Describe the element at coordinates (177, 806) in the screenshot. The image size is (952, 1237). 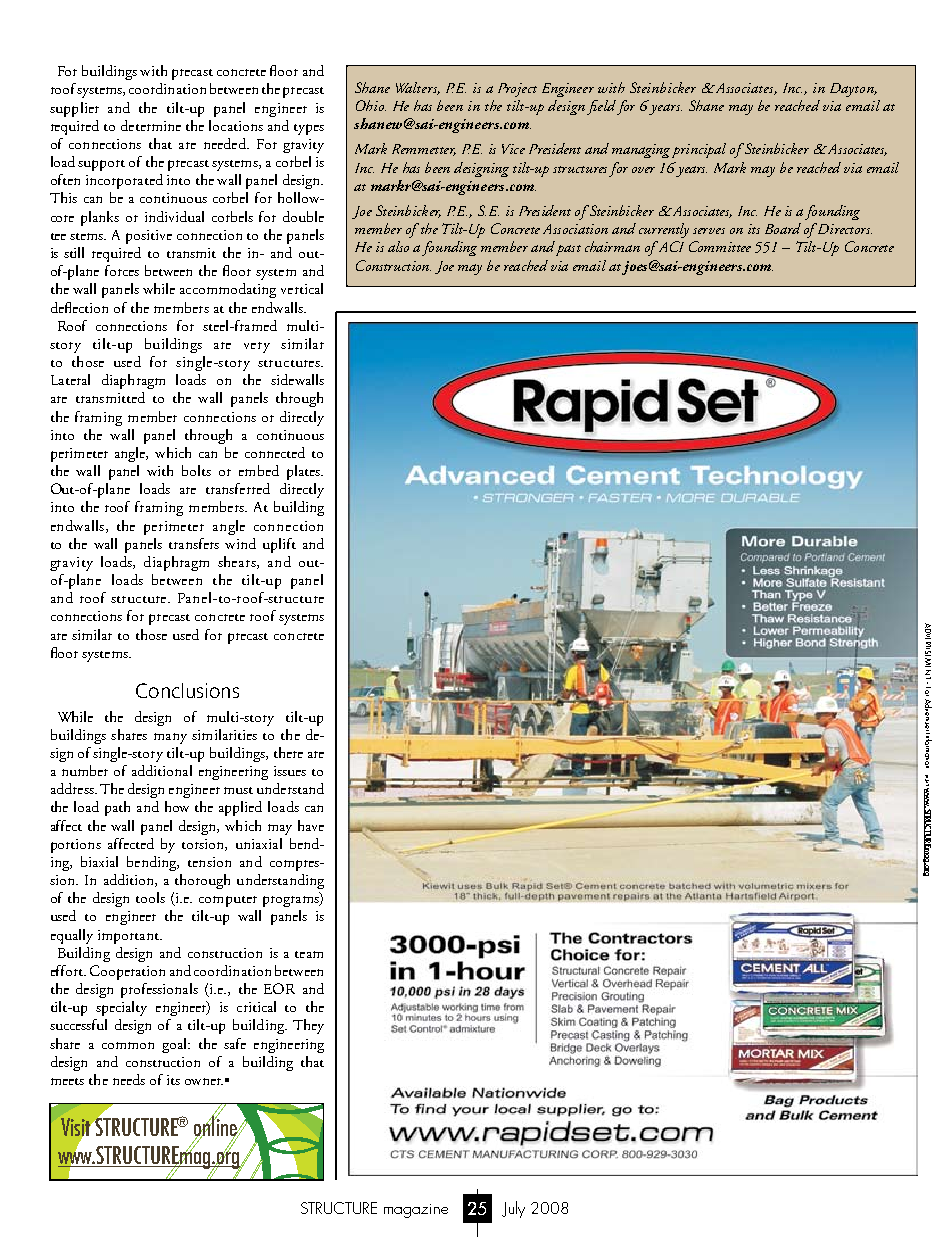
I see `how` at that location.
